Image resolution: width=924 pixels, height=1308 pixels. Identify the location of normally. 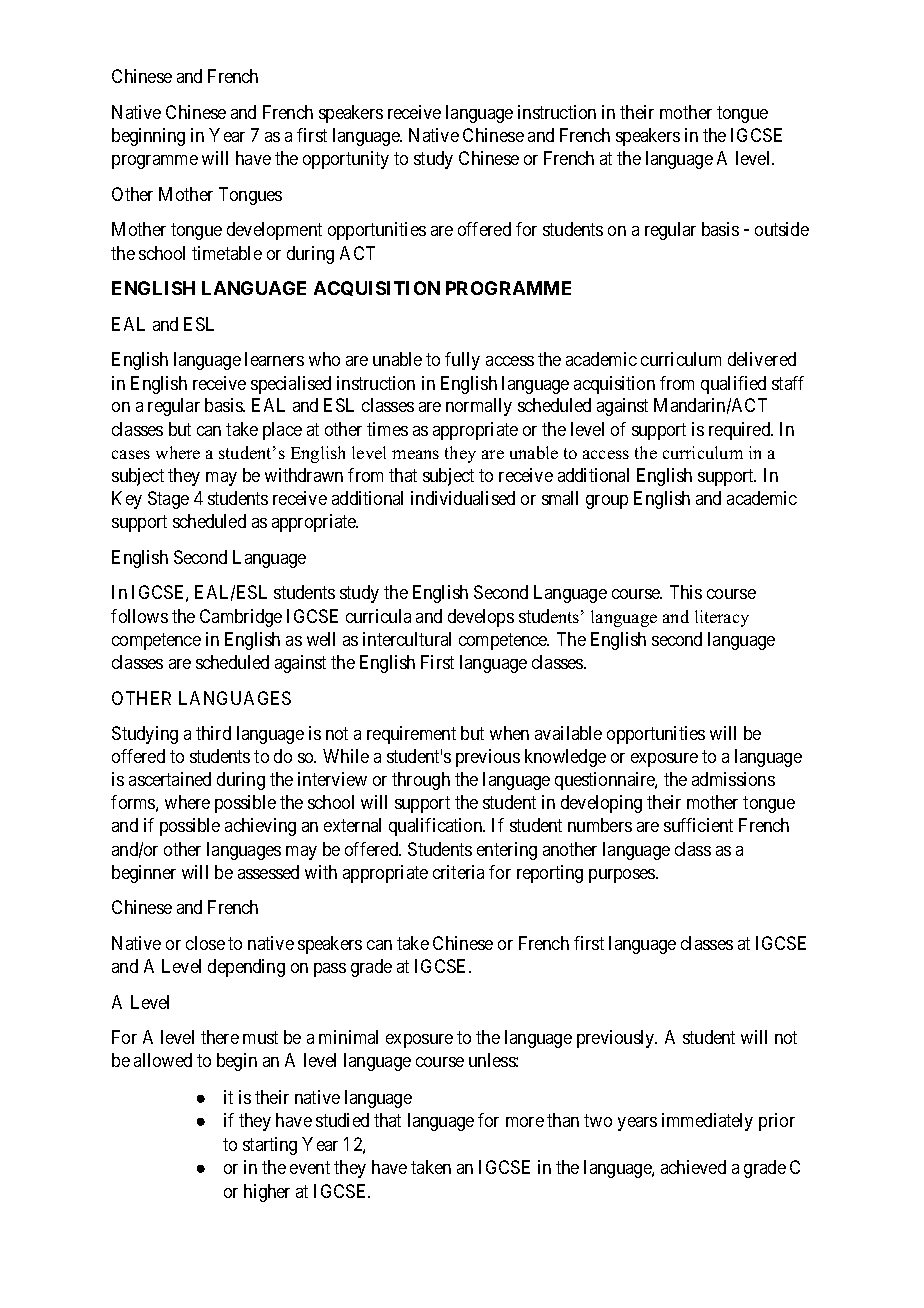
(479, 407).
